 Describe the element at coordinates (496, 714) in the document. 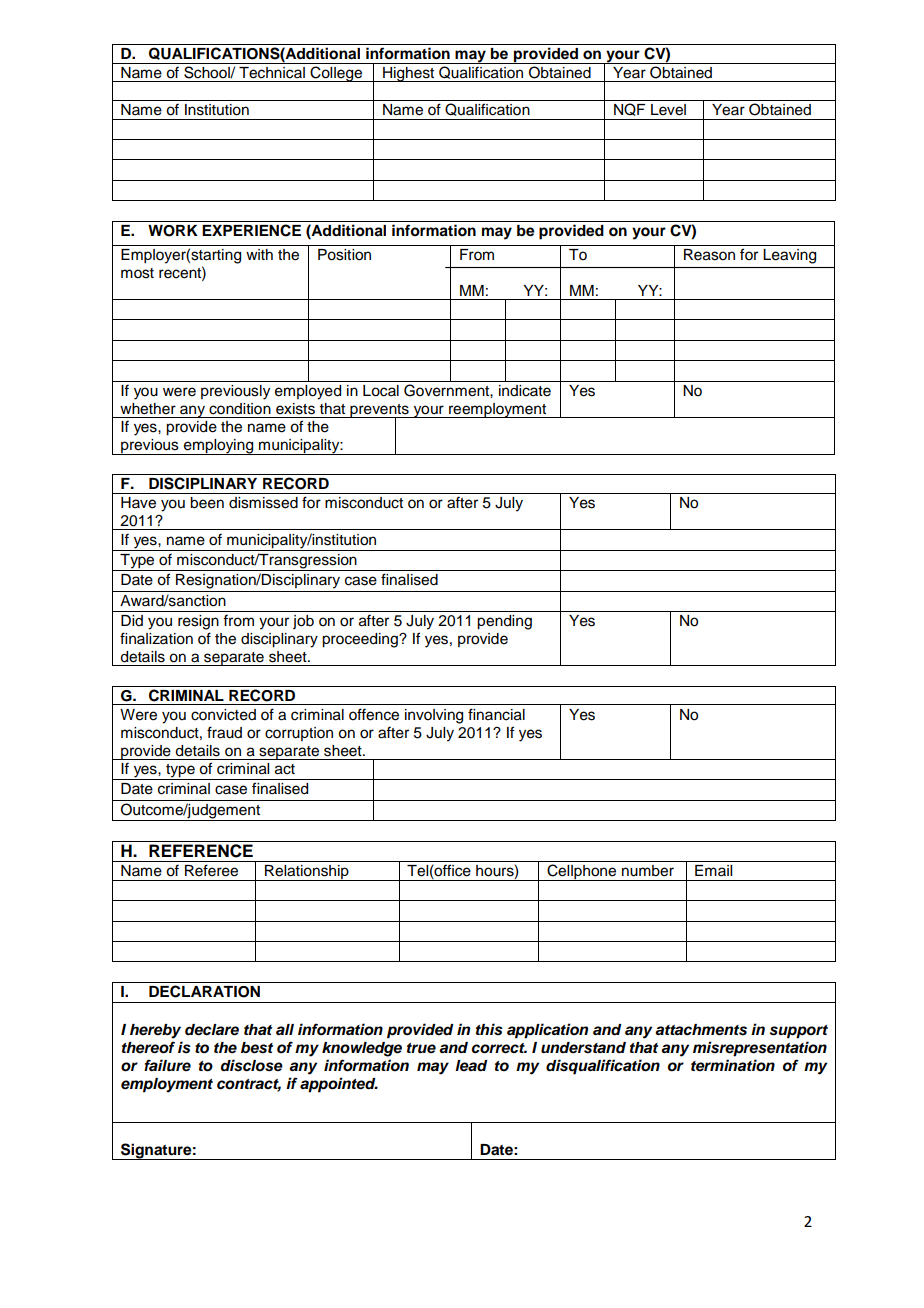

I see `financial` at that location.
